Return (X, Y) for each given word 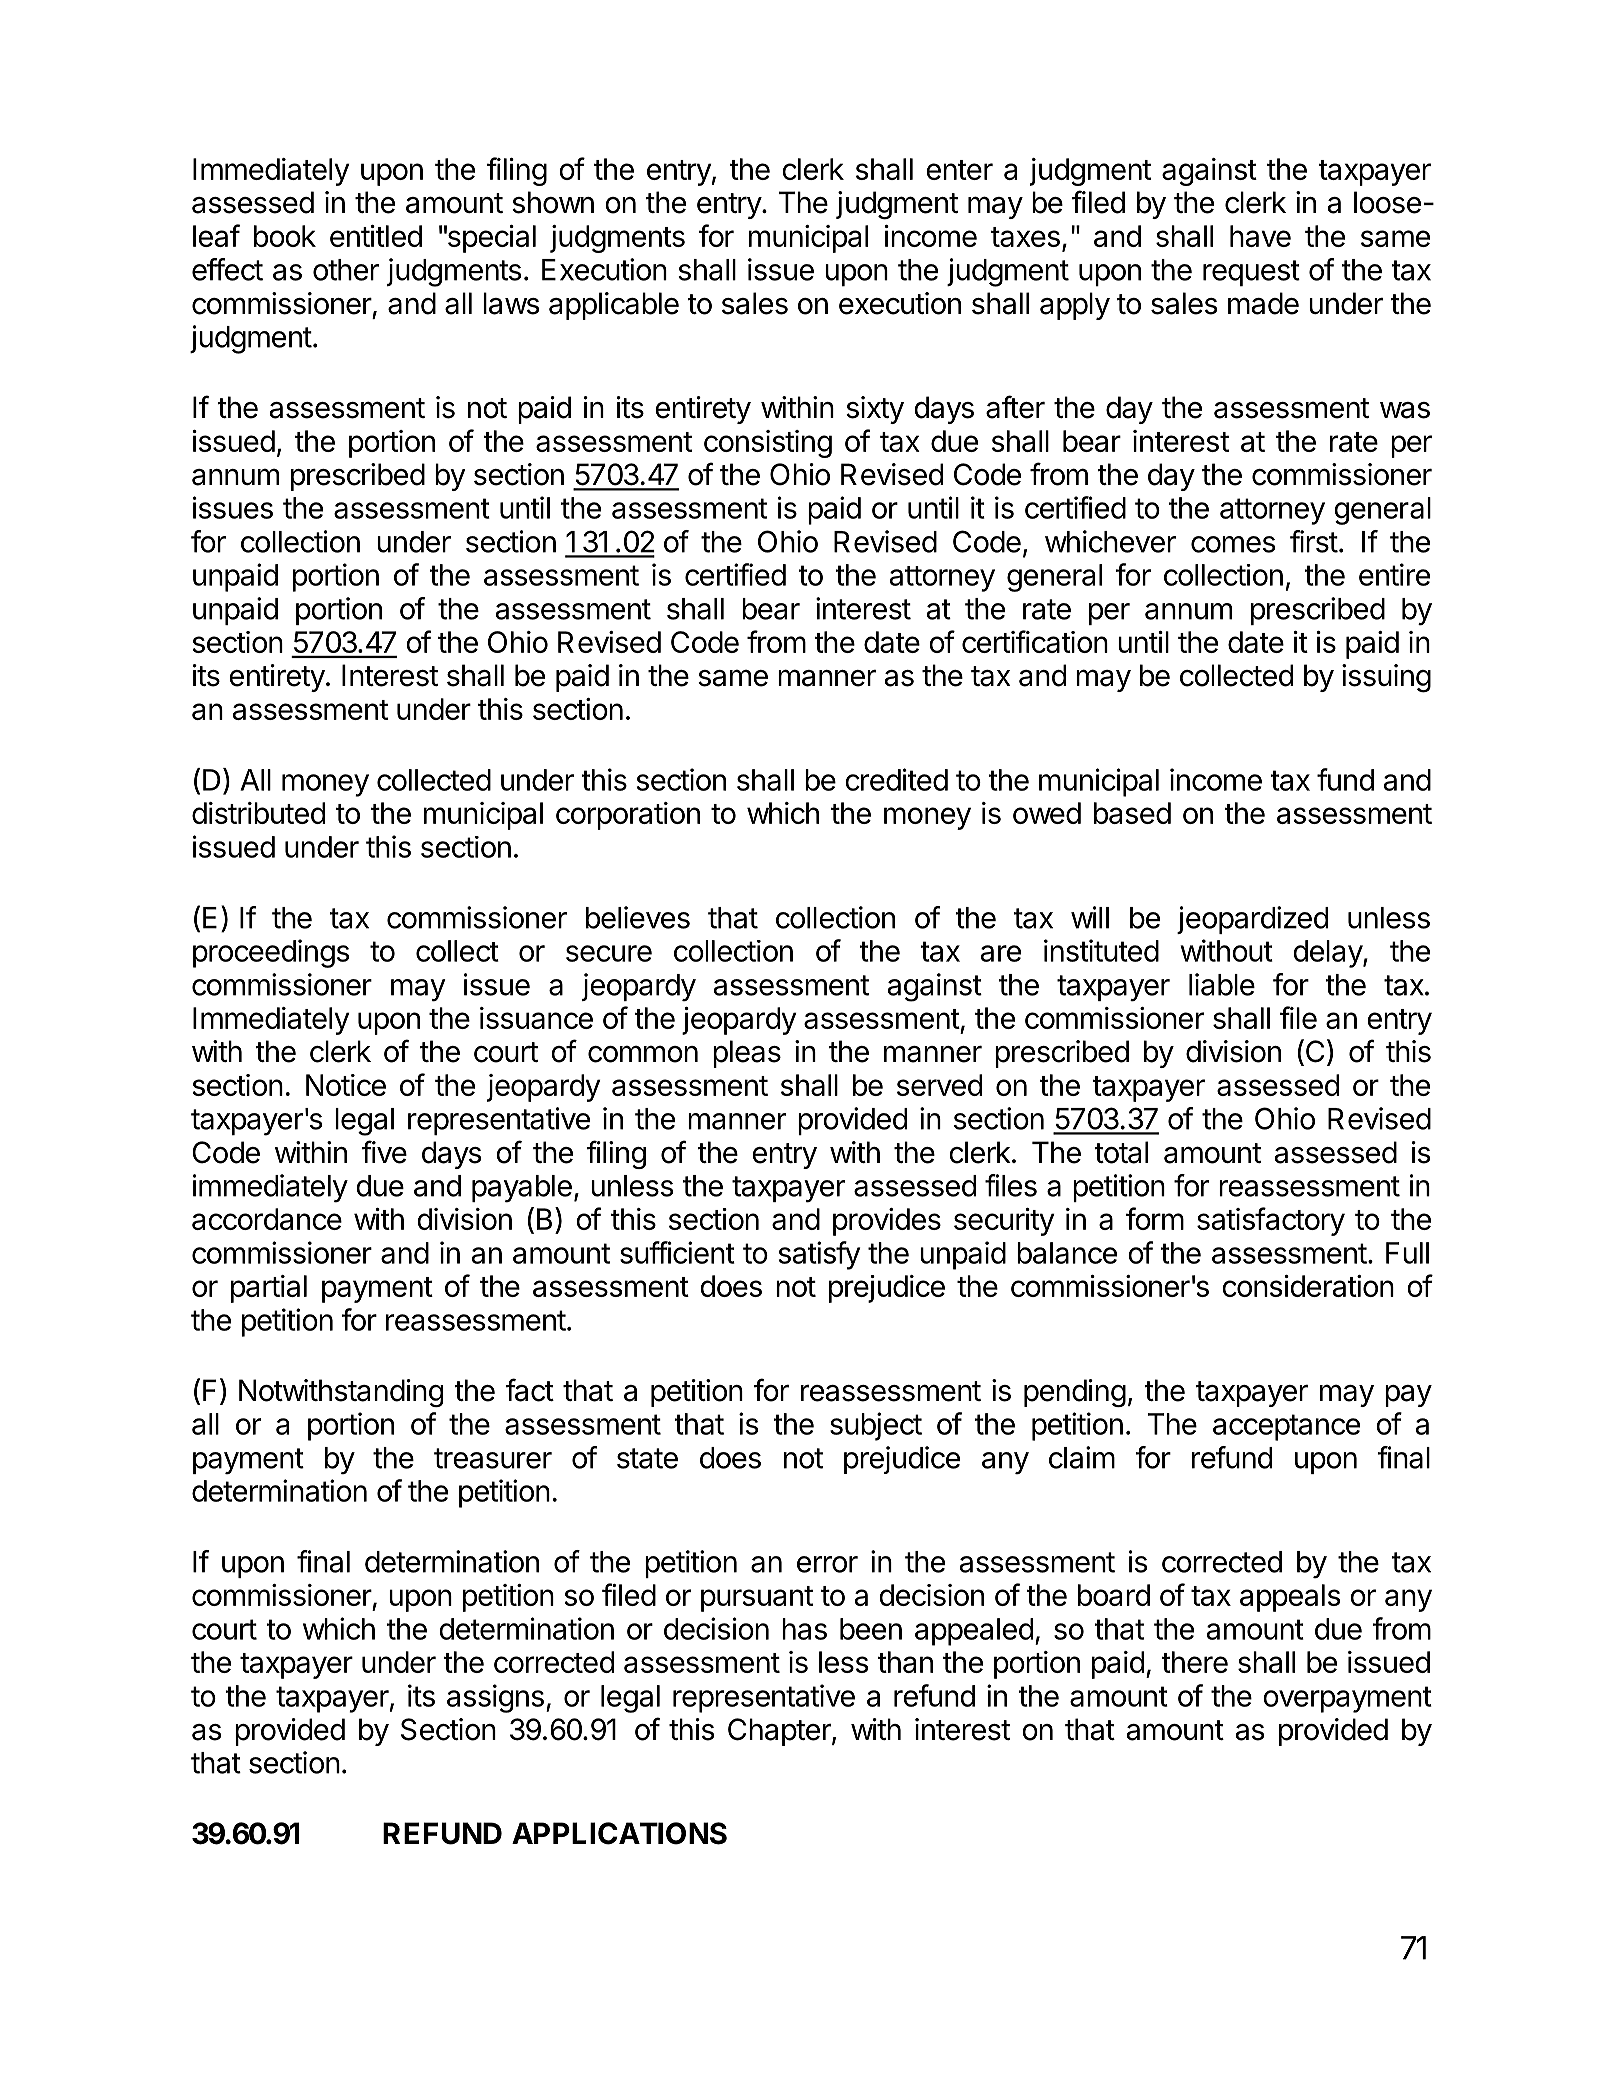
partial (269, 1289)
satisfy (819, 1255)
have (1260, 236)
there (1194, 1662)
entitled (376, 236)
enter (959, 170)
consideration (1308, 1286)
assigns (495, 1698)
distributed (258, 813)
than (905, 1662)
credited (896, 779)
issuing (1386, 678)
